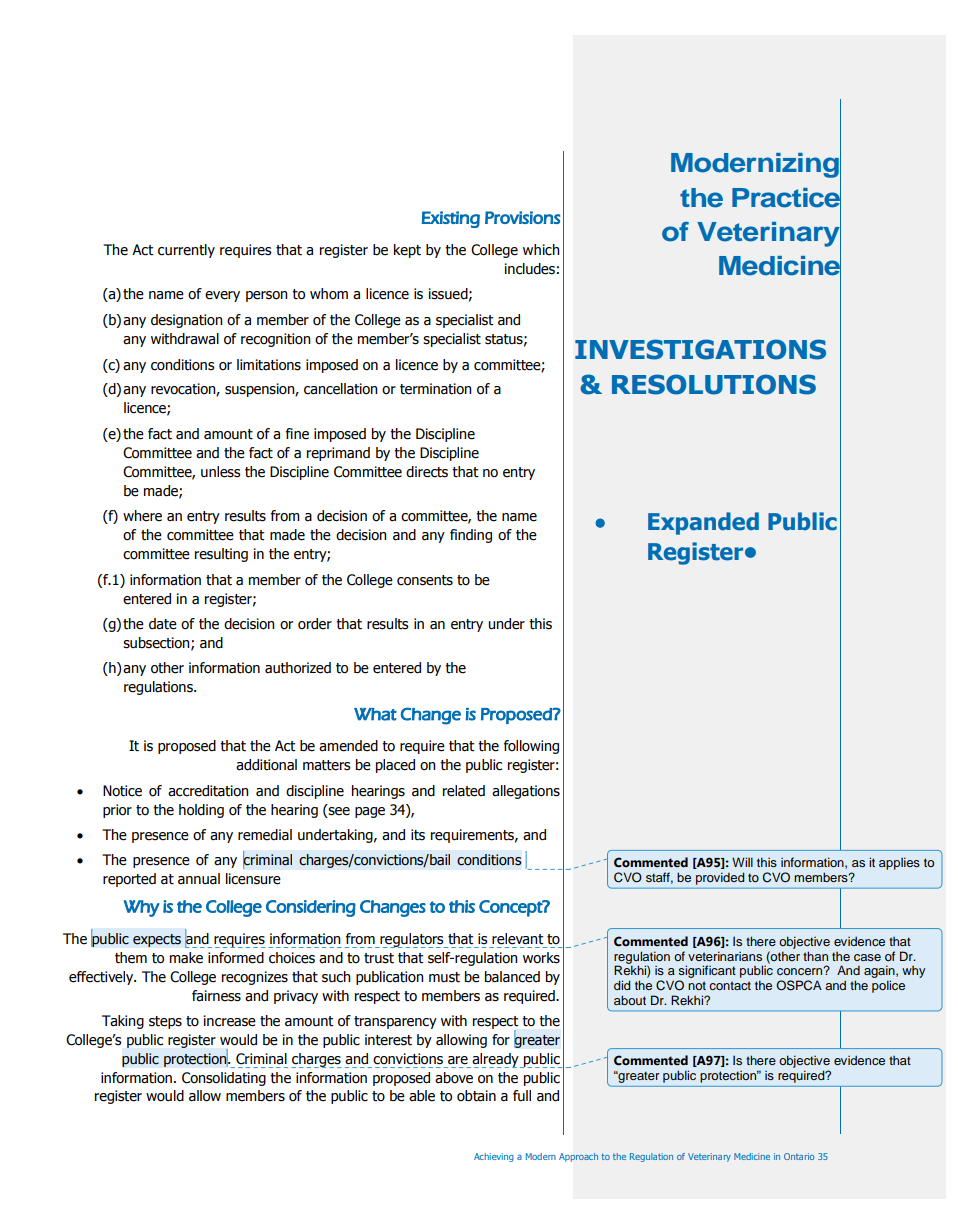  I want to click on directs, so click(427, 472).
